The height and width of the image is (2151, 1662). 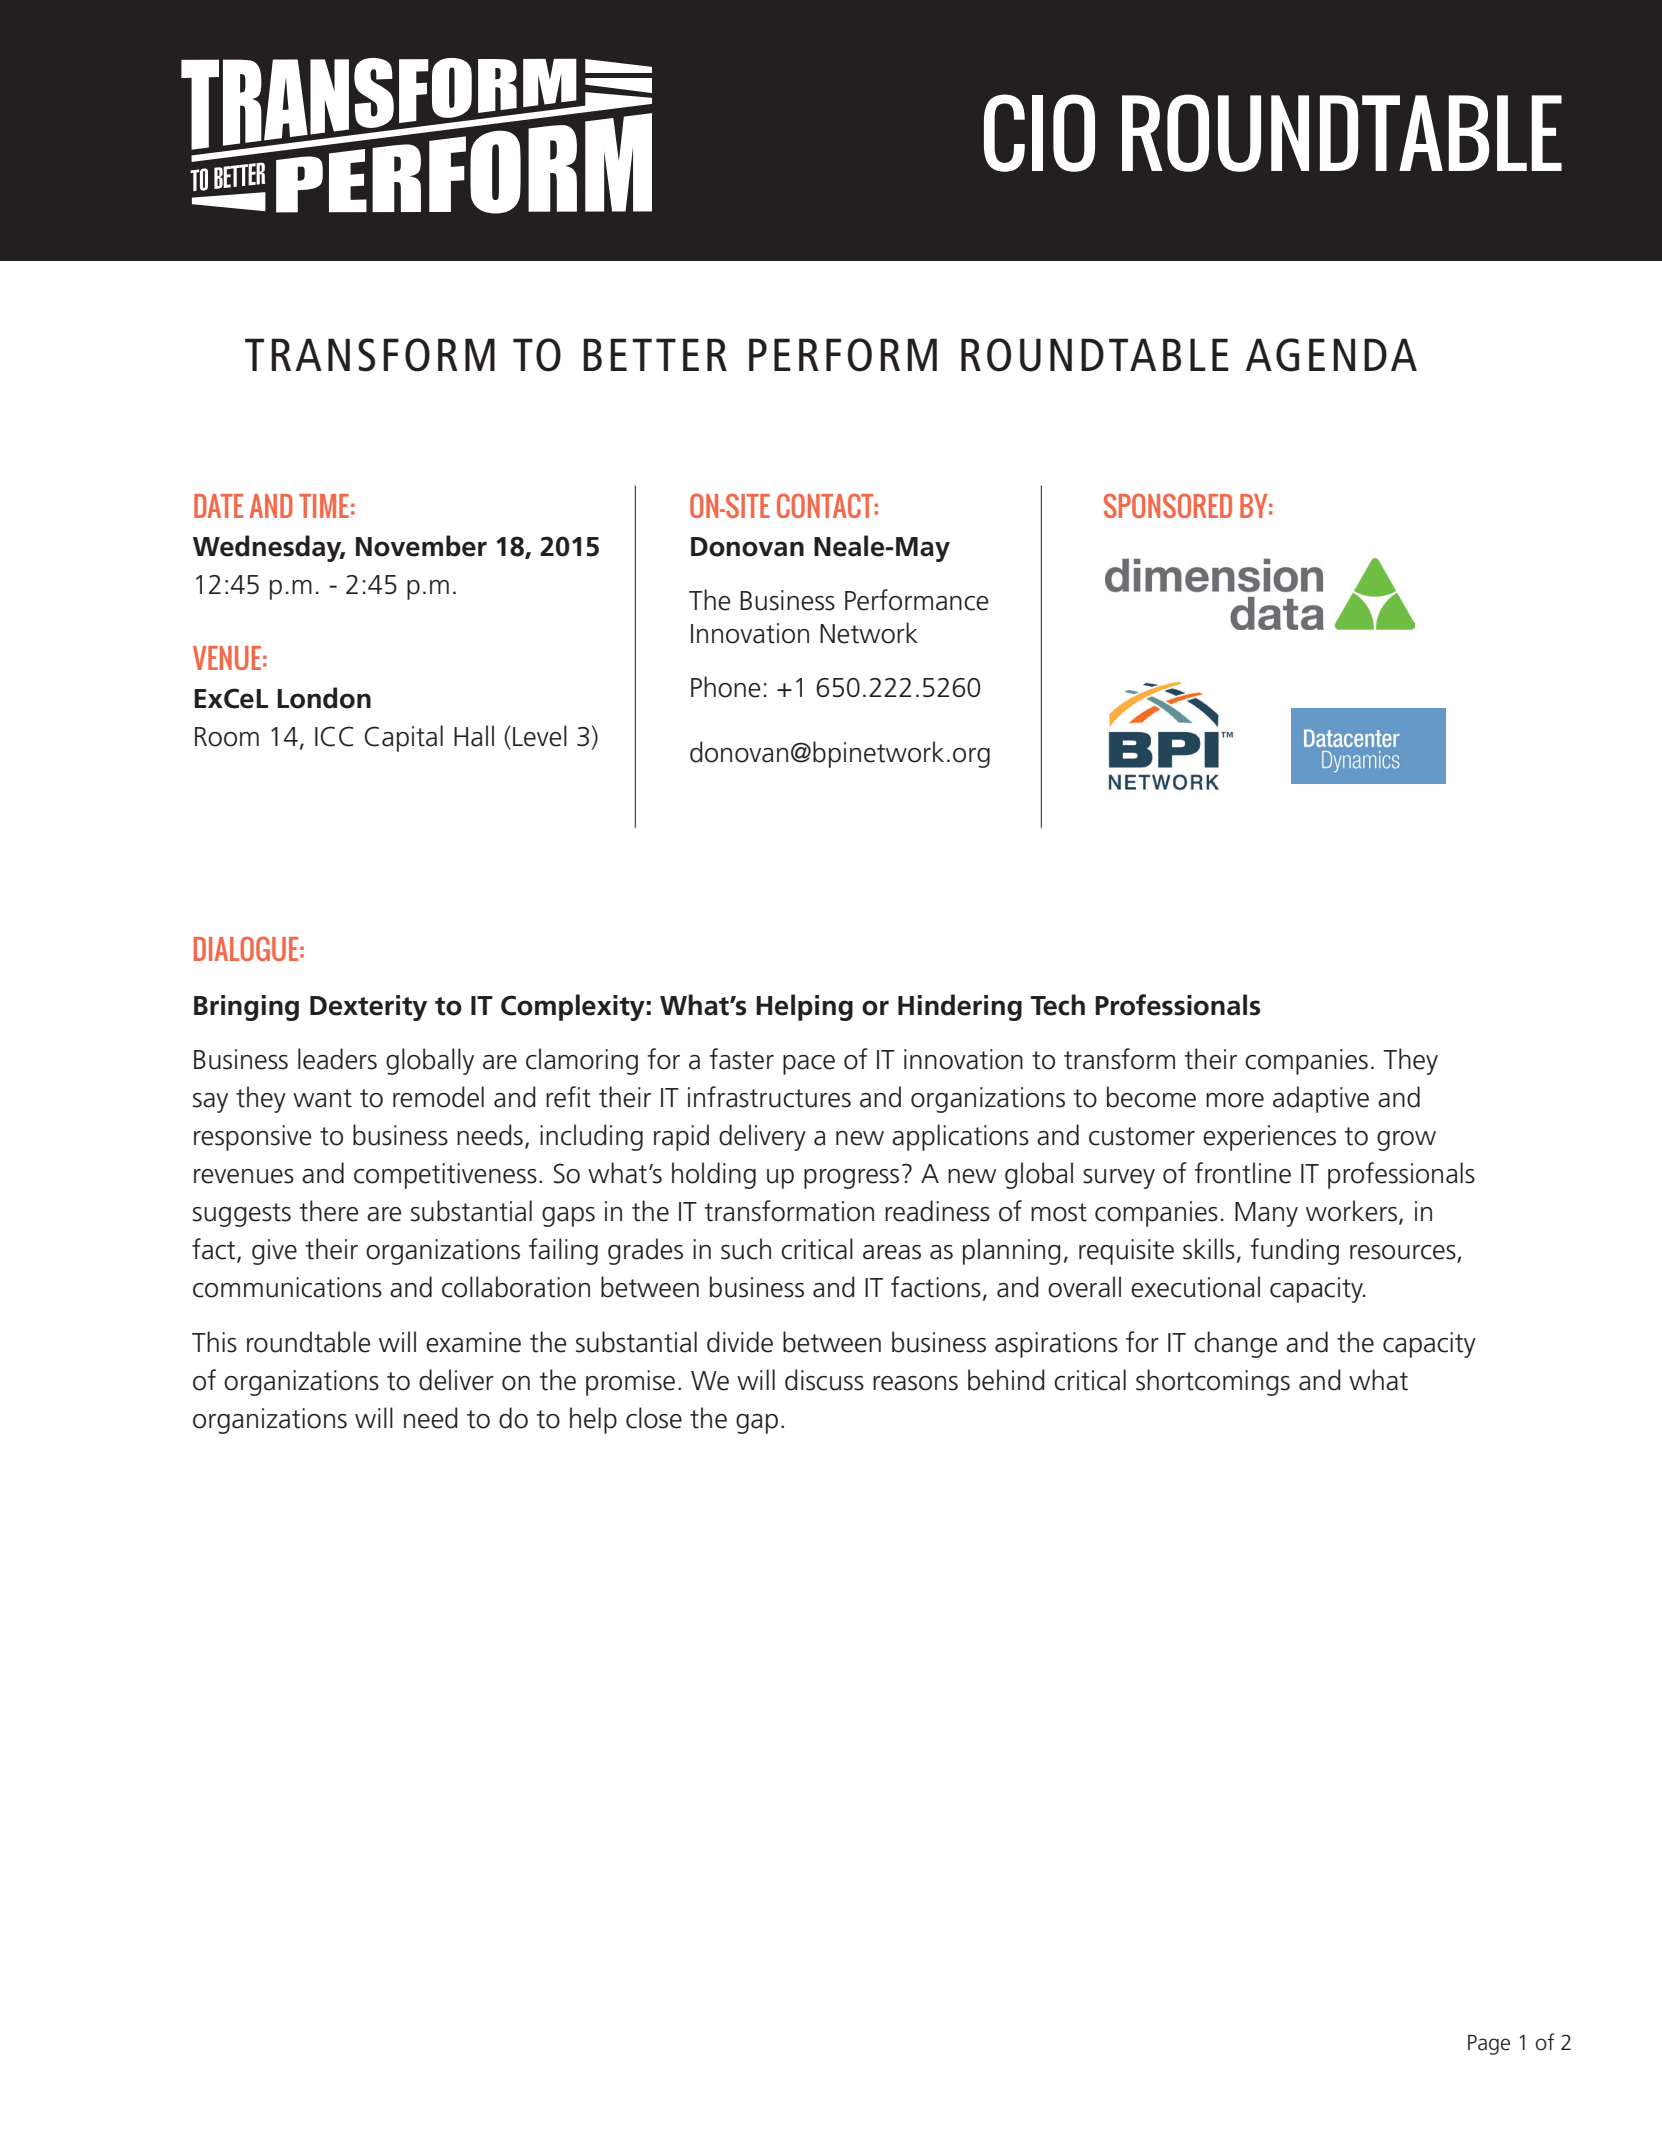 What do you see at coordinates (1039, 133) in the image?
I see `CIO` at bounding box center [1039, 133].
